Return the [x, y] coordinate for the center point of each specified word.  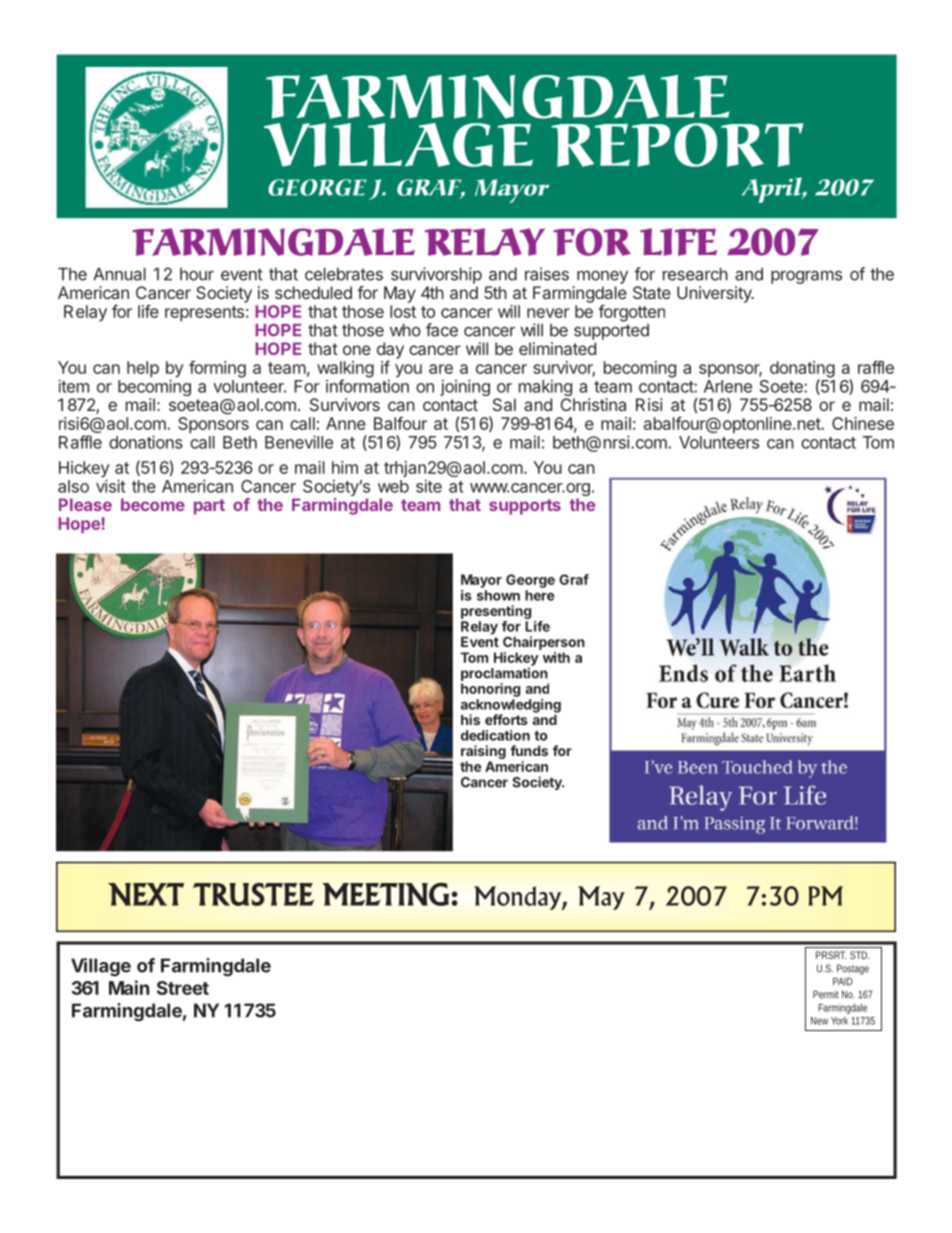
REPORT [678, 145]
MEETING [385, 894]
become [153, 504]
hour [197, 274]
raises [547, 274]
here [540, 595]
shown [498, 595]
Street [183, 988]
